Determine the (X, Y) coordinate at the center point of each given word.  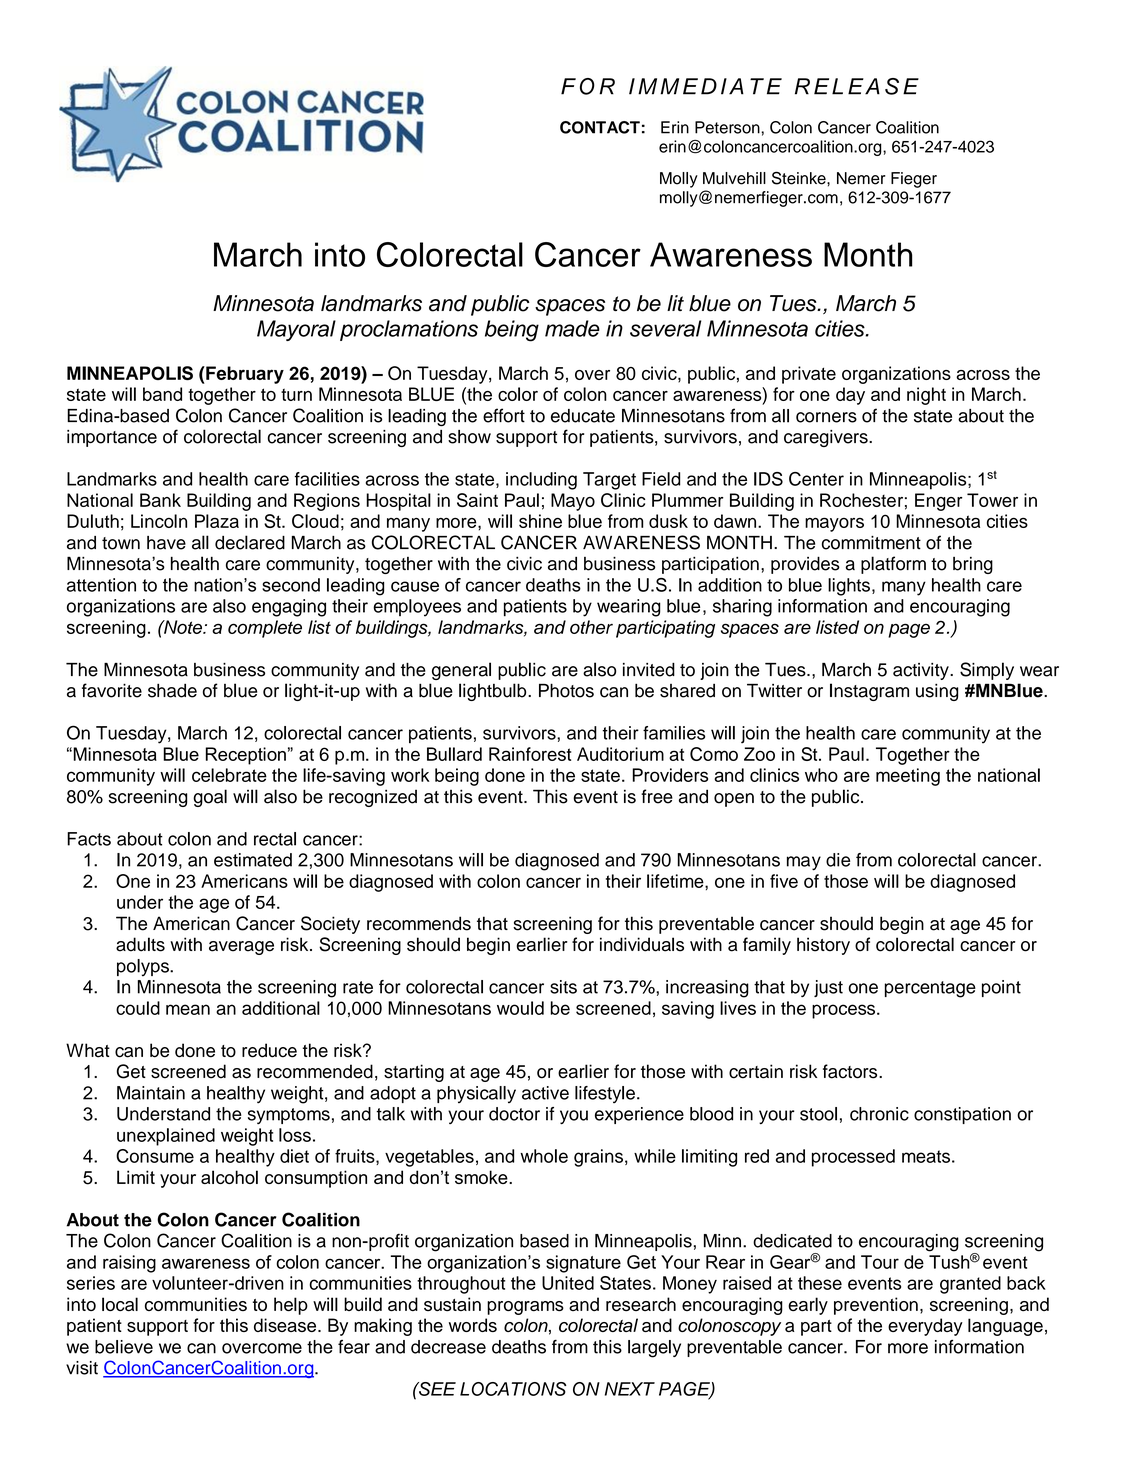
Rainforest (530, 754)
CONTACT (600, 127)
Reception (246, 756)
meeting (908, 777)
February (244, 375)
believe (124, 1347)
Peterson (728, 127)
